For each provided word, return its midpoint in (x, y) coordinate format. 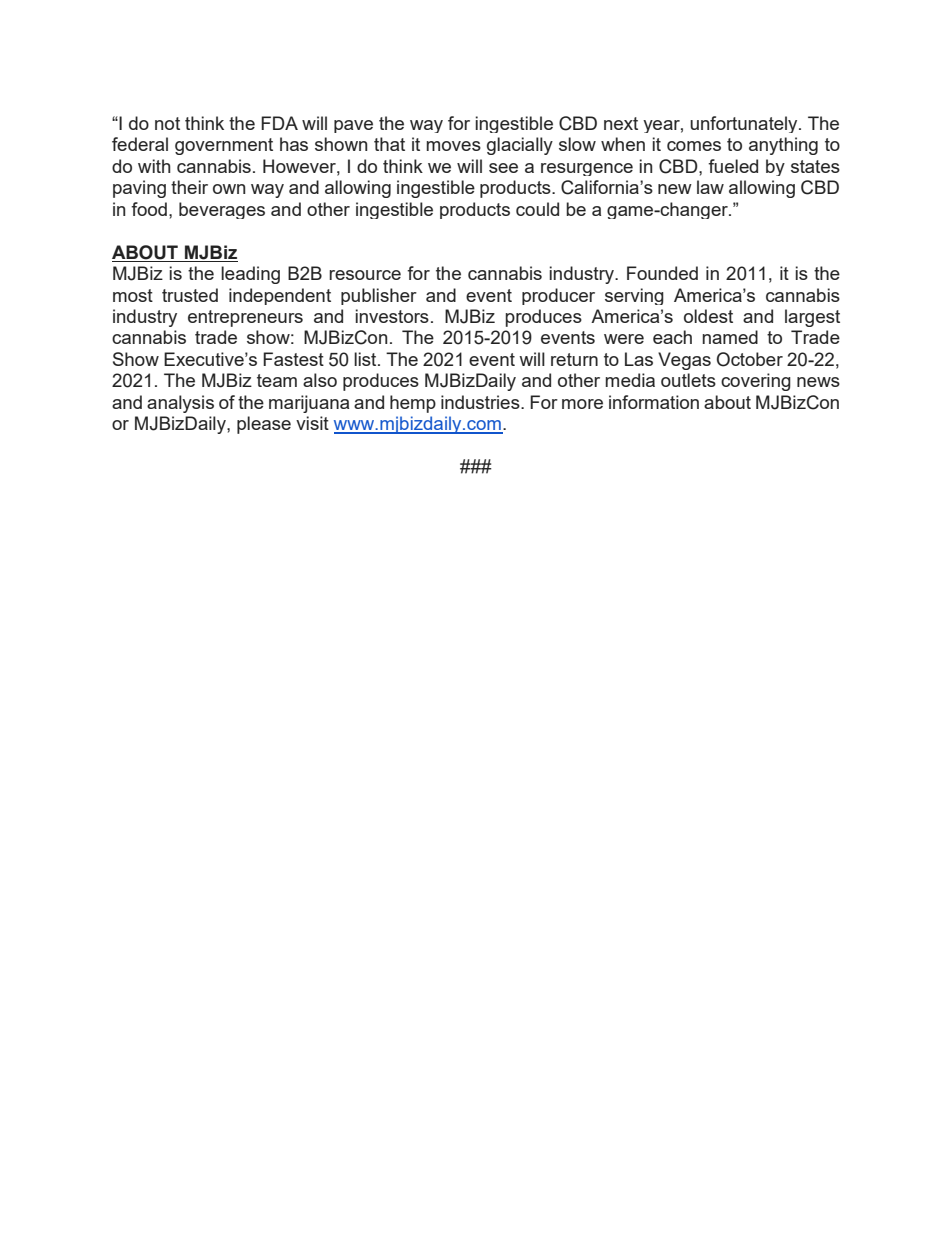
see (503, 168)
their (189, 187)
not (167, 123)
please (264, 425)
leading (250, 275)
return (574, 359)
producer (558, 296)
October (750, 359)
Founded (662, 273)
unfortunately (745, 124)
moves (454, 146)
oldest (708, 316)
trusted (190, 295)
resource (365, 275)
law (710, 187)
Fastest (293, 359)
